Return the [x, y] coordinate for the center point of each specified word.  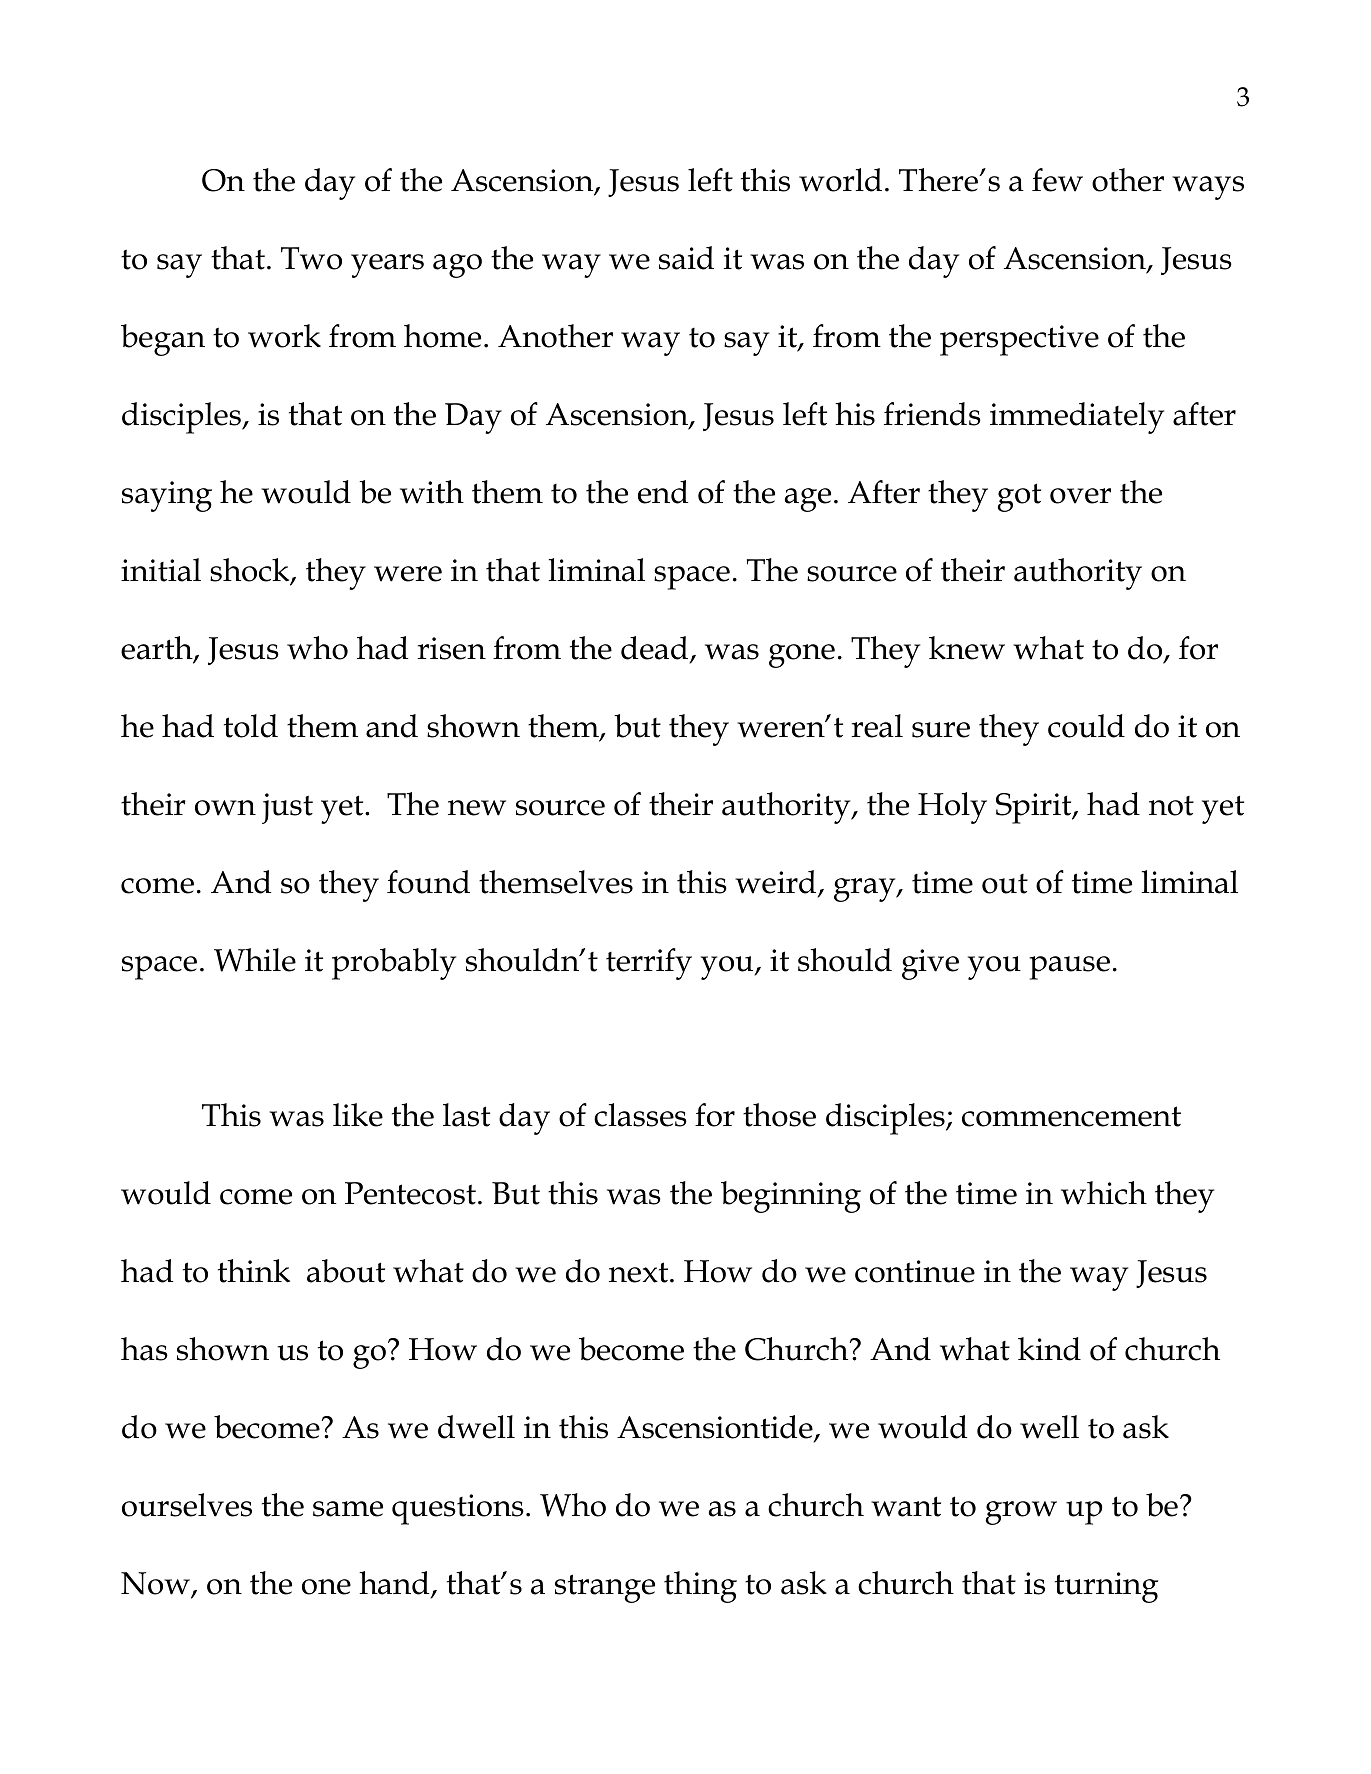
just [287, 808]
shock [251, 571]
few [1057, 180]
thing [700, 1587]
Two [311, 258]
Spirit [1035, 808]
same [348, 1509]
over [1080, 496]
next [640, 1272]
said [686, 258]
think [254, 1271]
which [1104, 1193]
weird [777, 883]
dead [656, 649]
